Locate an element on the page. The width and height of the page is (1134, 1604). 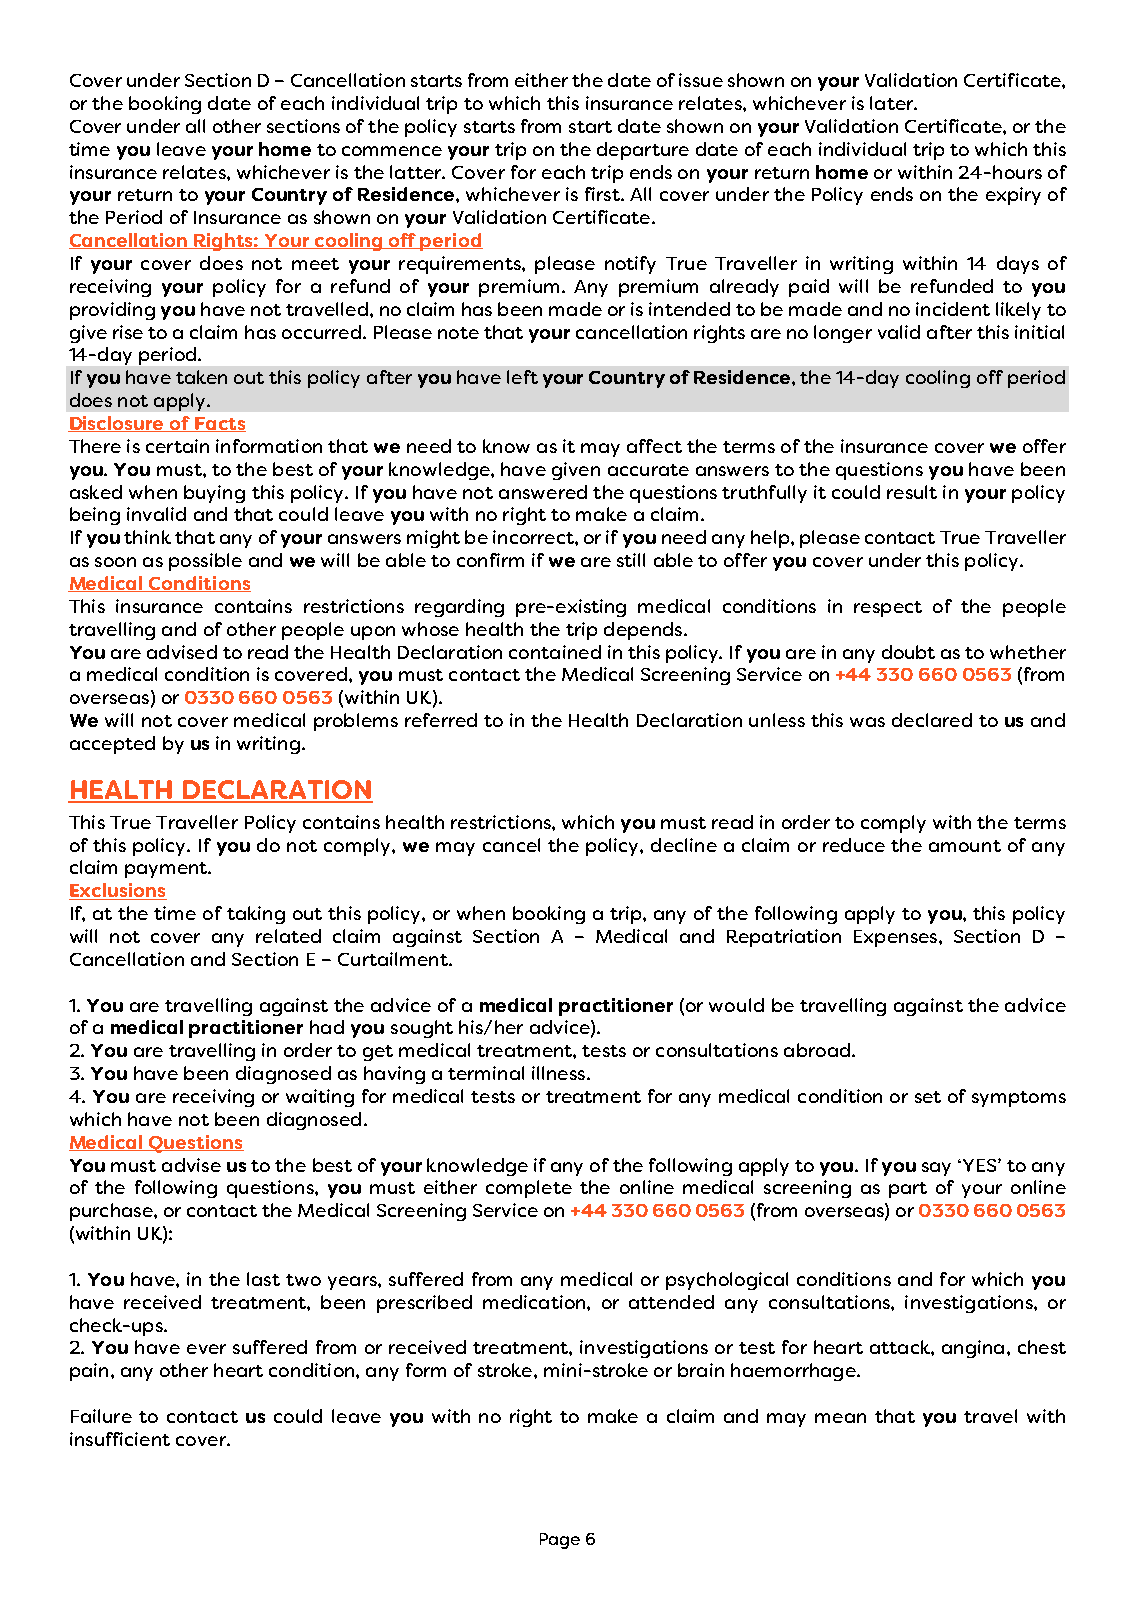
mean is located at coordinates (840, 1418).
